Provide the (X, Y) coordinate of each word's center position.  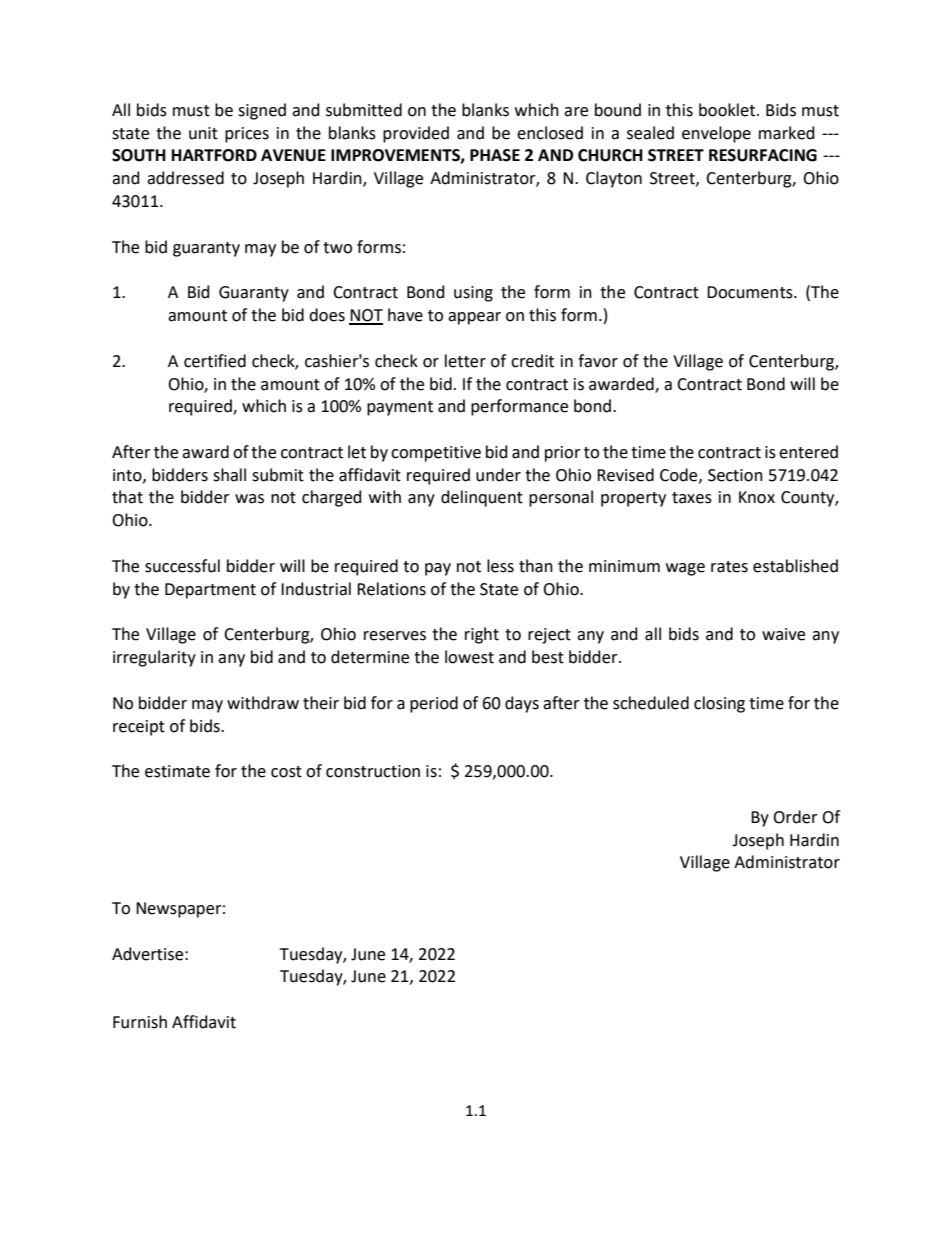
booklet (728, 110)
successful (182, 566)
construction (373, 771)
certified (215, 361)
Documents (751, 292)
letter (465, 361)
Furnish (140, 1022)
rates (729, 567)
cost (286, 772)
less (500, 566)
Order (795, 817)
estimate (177, 771)
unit (203, 133)
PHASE (495, 155)
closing (719, 704)
